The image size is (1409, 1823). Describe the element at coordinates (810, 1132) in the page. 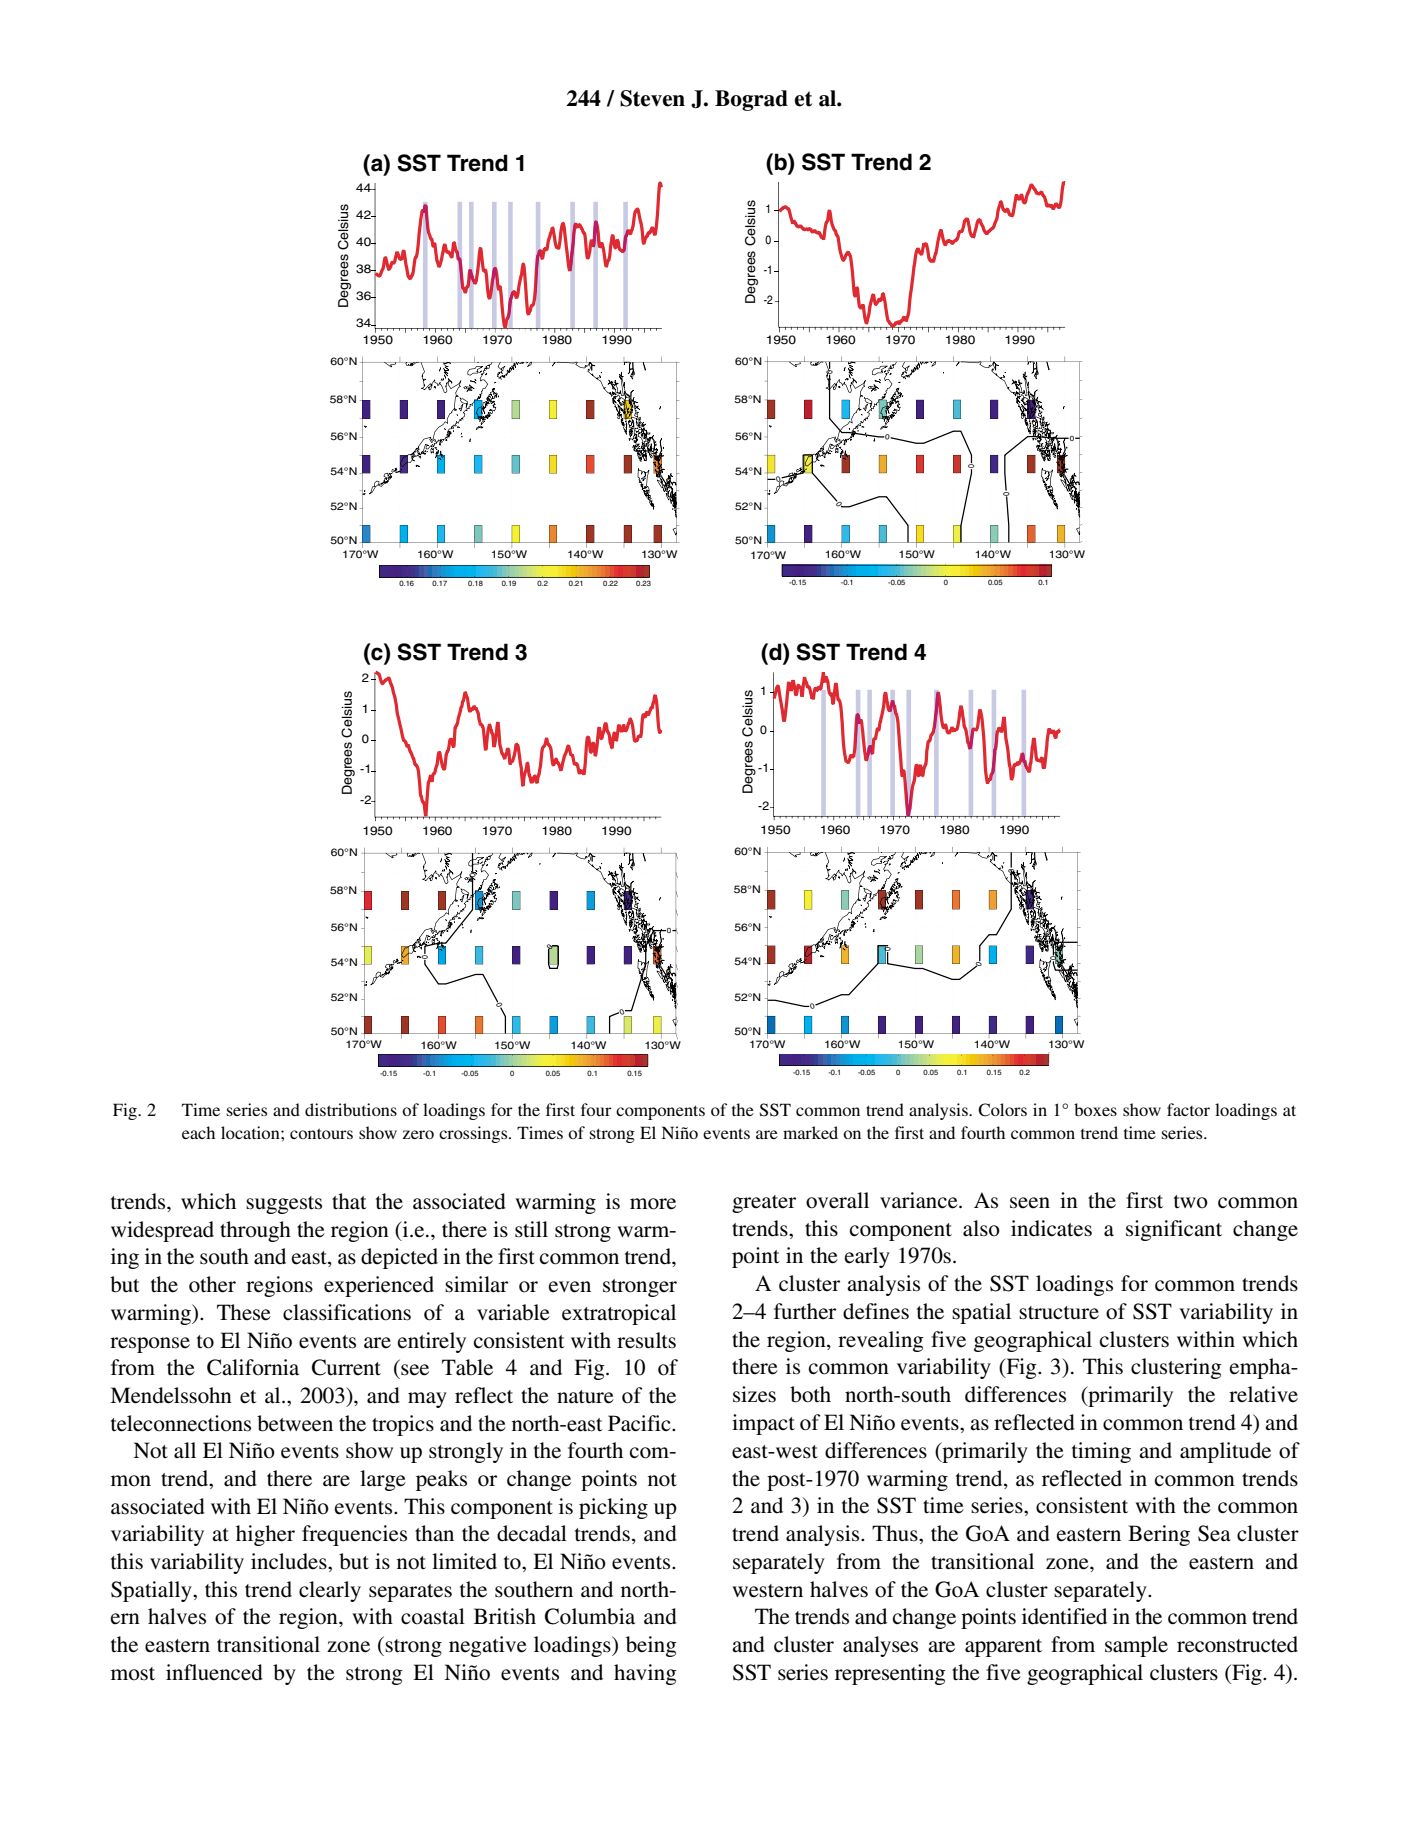

I see `marked` at that location.
